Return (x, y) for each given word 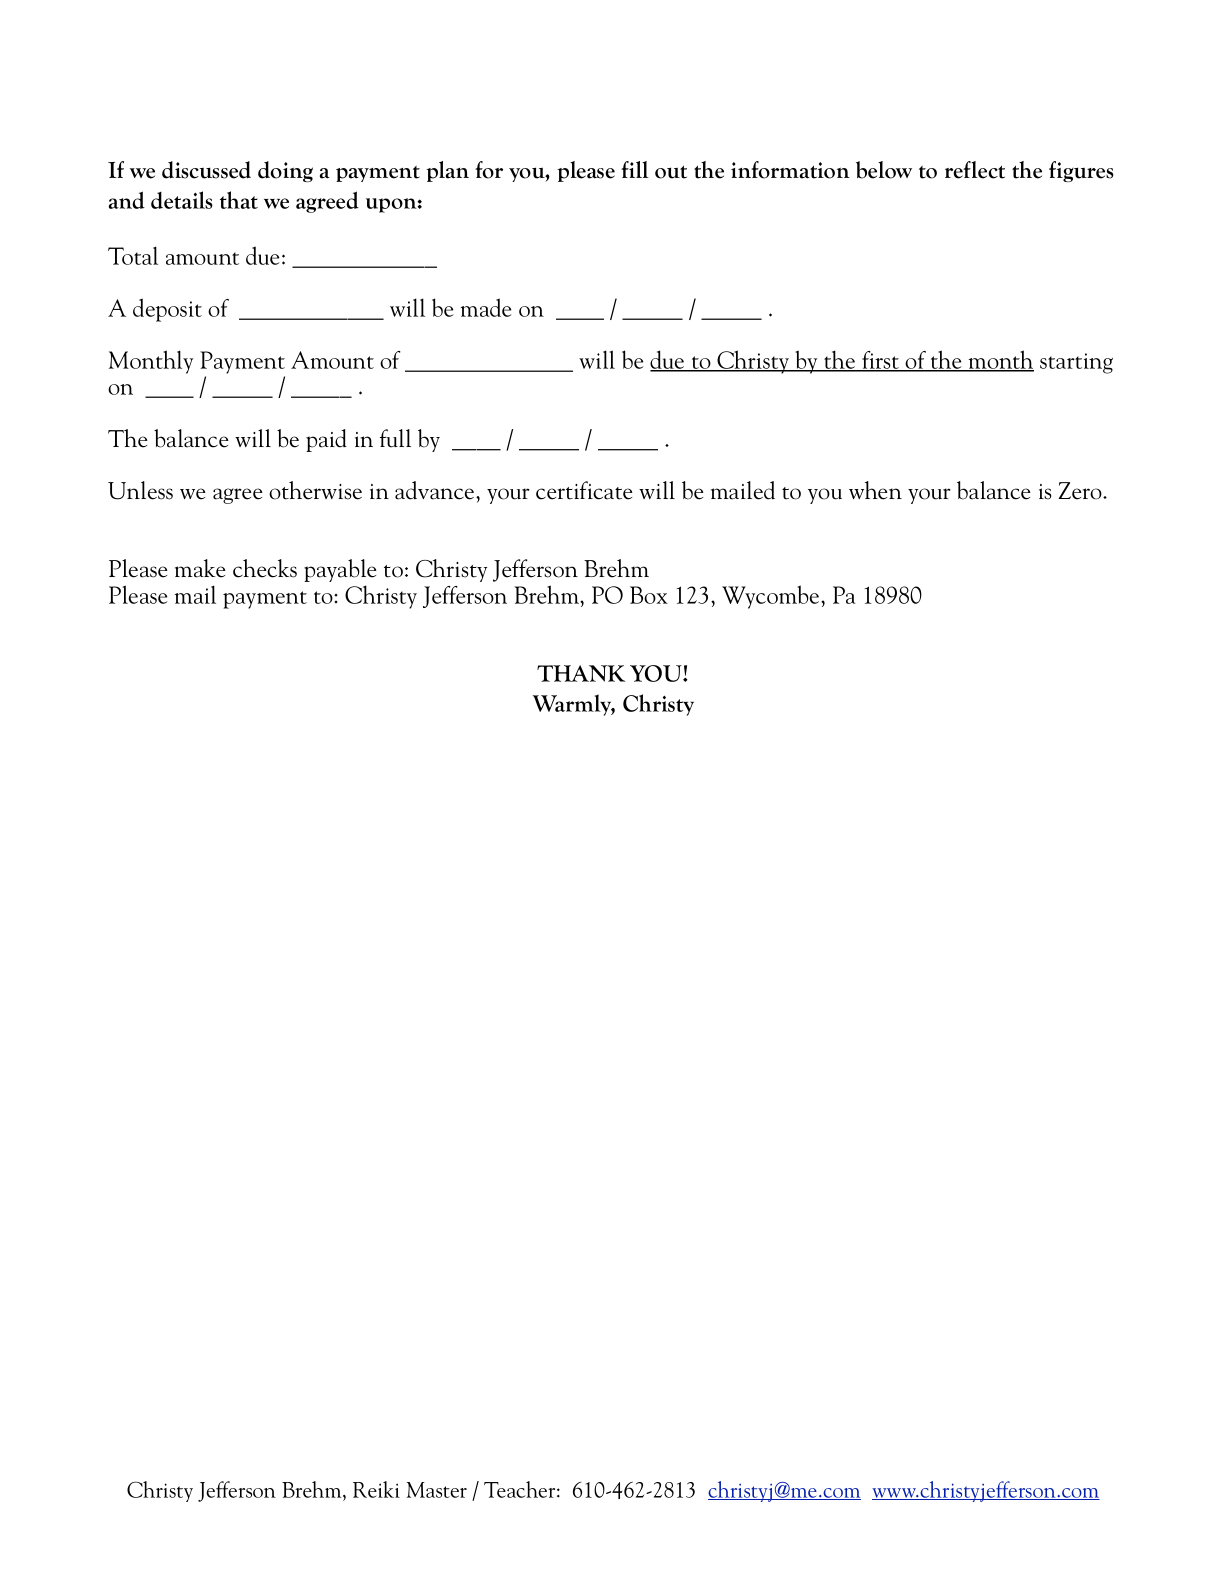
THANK (581, 673)
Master (437, 1490)
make (200, 568)
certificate (584, 490)
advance (436, 490)
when (875, 490)
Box (649, 595)
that (239, 200)
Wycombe (772, 597)
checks (265, 568)
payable (340, 570)
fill (635, 169)
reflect (975, 170)
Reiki (376, 1489)
